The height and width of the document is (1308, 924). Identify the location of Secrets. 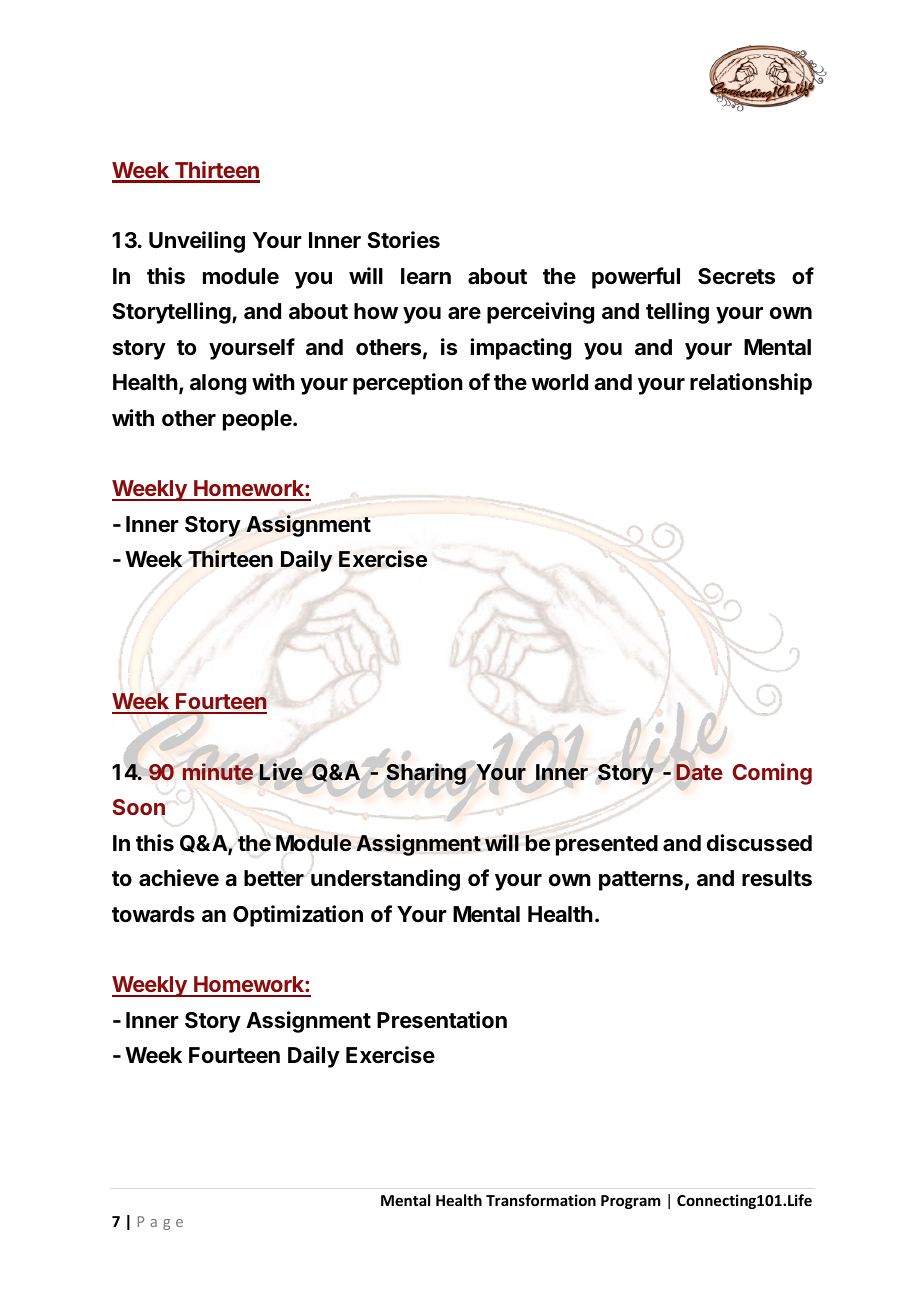
(736, 276).
